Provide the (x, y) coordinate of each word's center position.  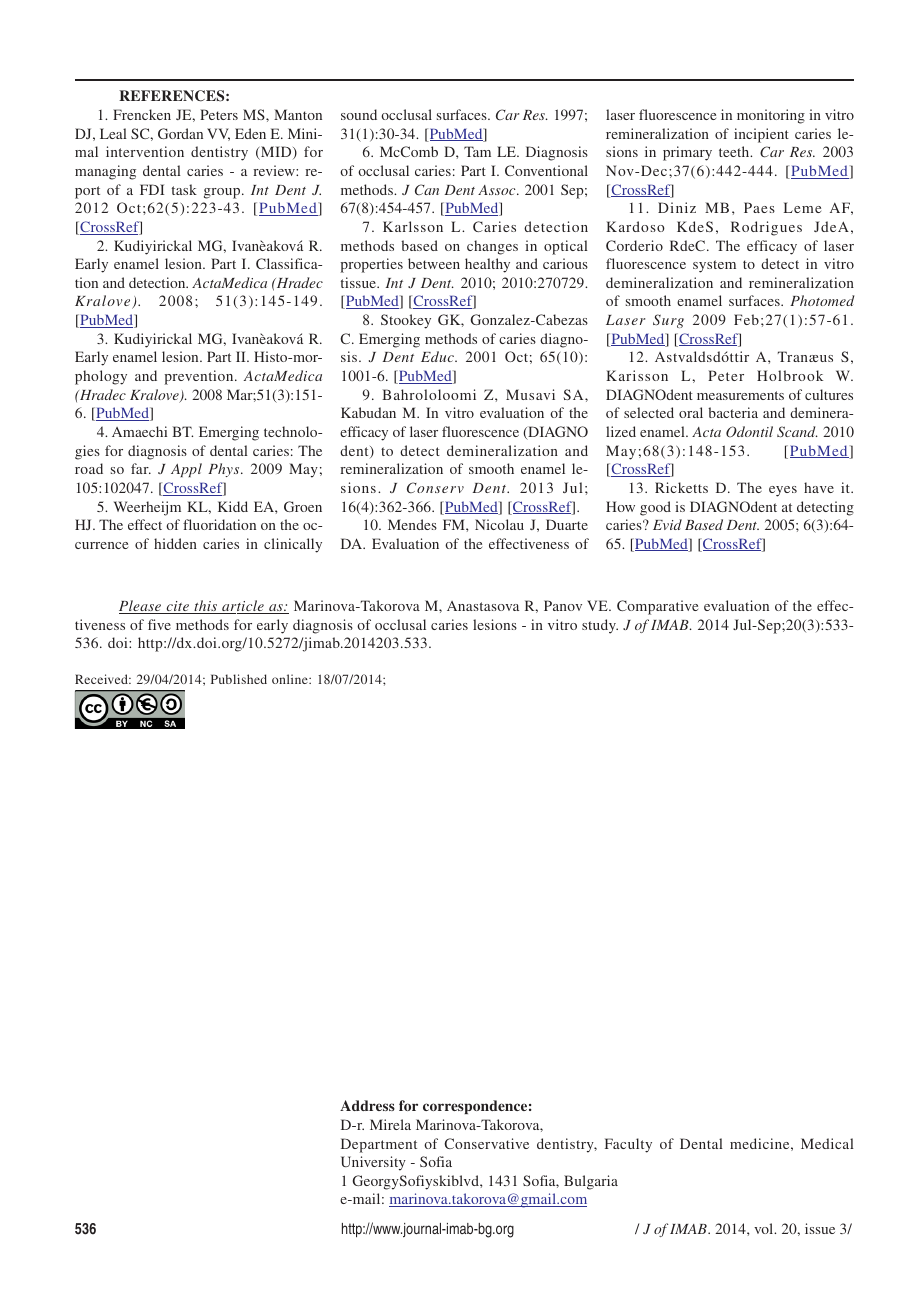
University (373, 1163)
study (600, 626)
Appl (186, 470)
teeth (735, 151)
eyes (783, 491)
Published (239, 679)
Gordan (180, 133)
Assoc (498, 190)
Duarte (567, 524)
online (291, 679)
